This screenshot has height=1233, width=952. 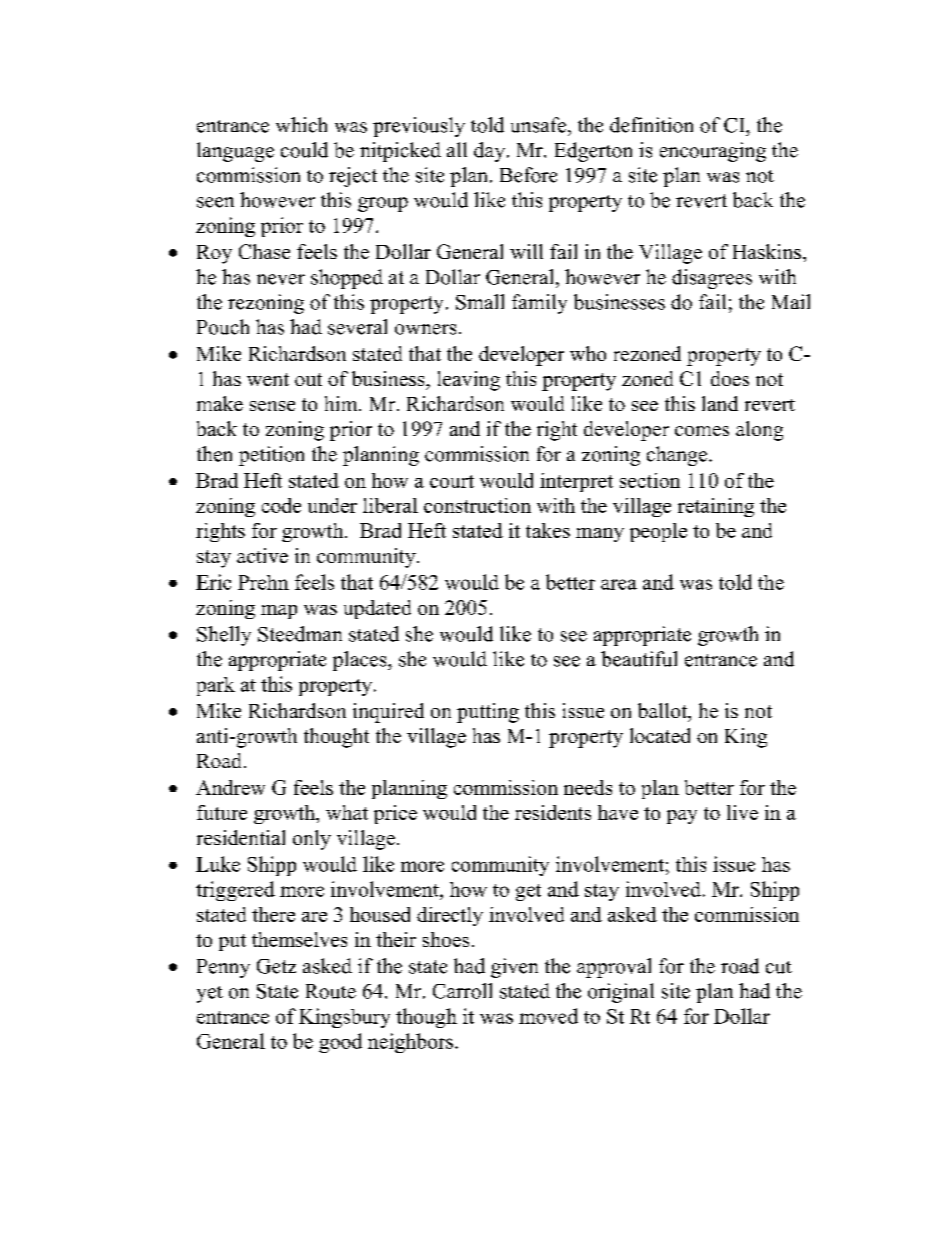 What do you see at coordinates (548, 1016) in the screenshot?
I see `moved` at bounding box center [548, 1016].
